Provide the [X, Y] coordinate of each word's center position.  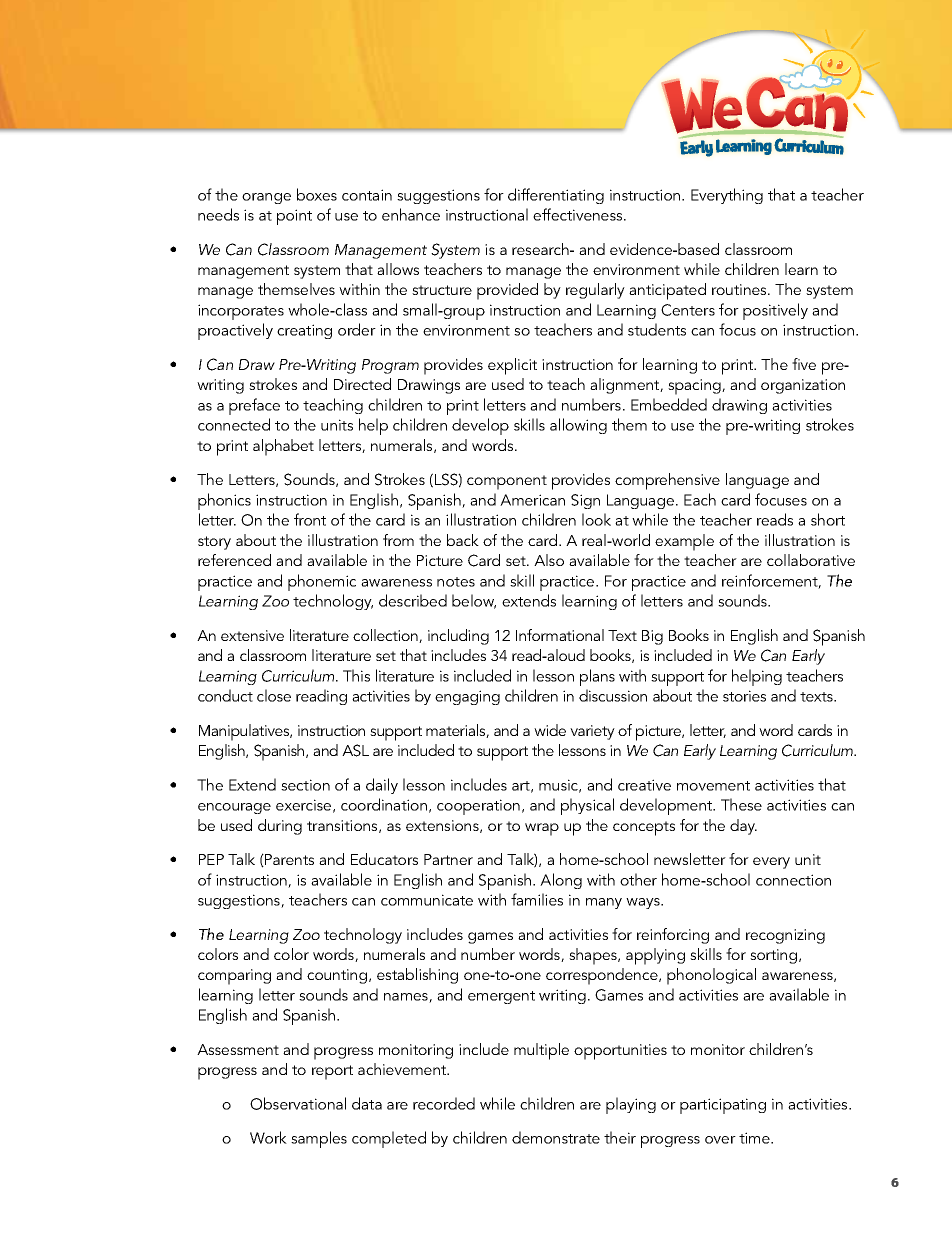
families [537, 899]
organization [803, 386]
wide [550, 730]
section [305, 785]
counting [337, 976]
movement [713, 786]
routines [740, 289]
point [294, 217]
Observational [298, 1103]
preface [254, 406]
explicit [512, 366]
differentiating [556, 196]
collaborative [811, 560]
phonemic [322, 582]
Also [549, 560]
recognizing [785, 936]
